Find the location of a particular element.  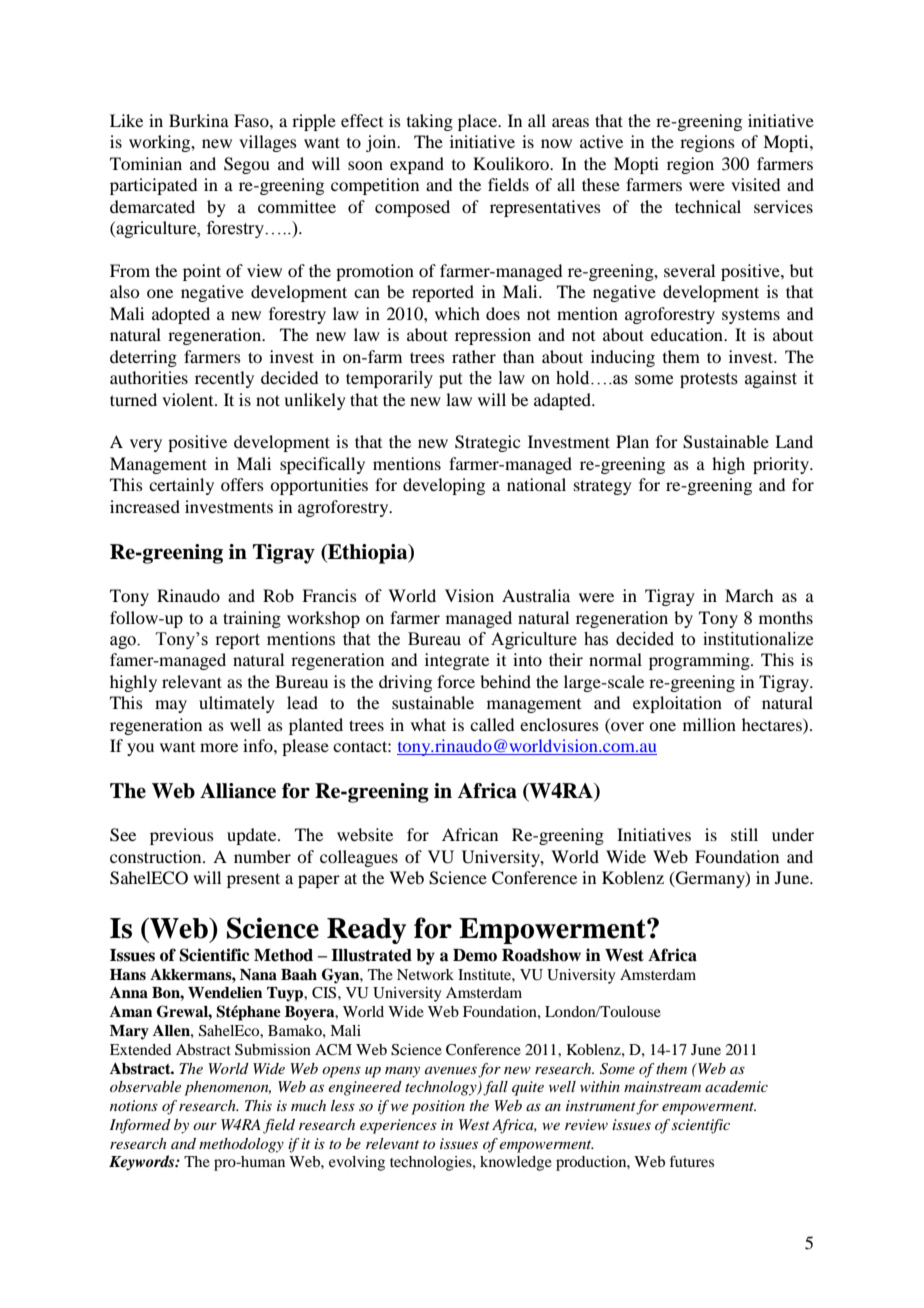

integrate is located at coordinates (457, 661).
